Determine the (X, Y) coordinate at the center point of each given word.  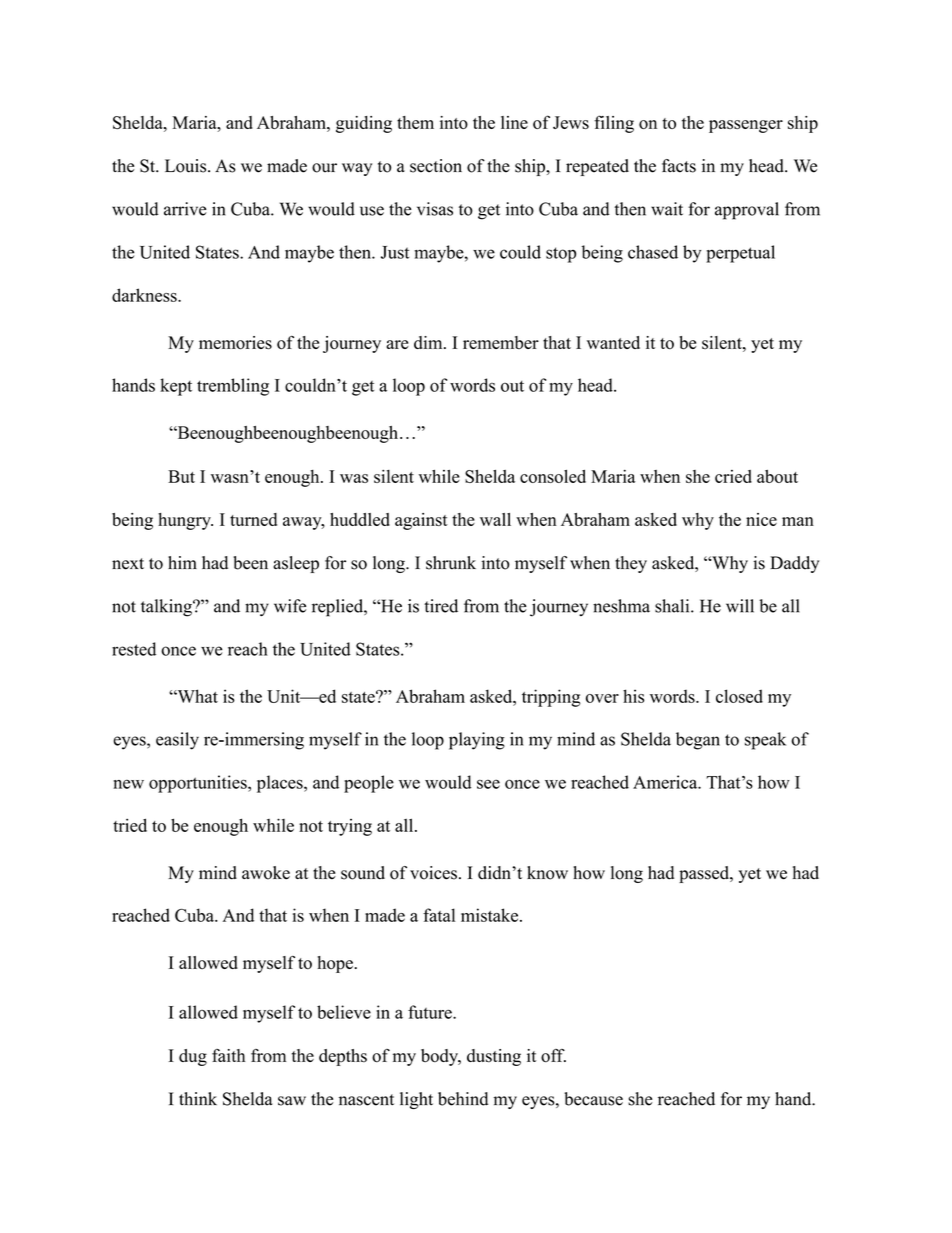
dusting (494, 1057)
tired (441, 606)
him (182, 562)
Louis (187, 166)
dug (193, 1057)
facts (679, 166)
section (436, 166)
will (740, 606)
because (593, 1099)
